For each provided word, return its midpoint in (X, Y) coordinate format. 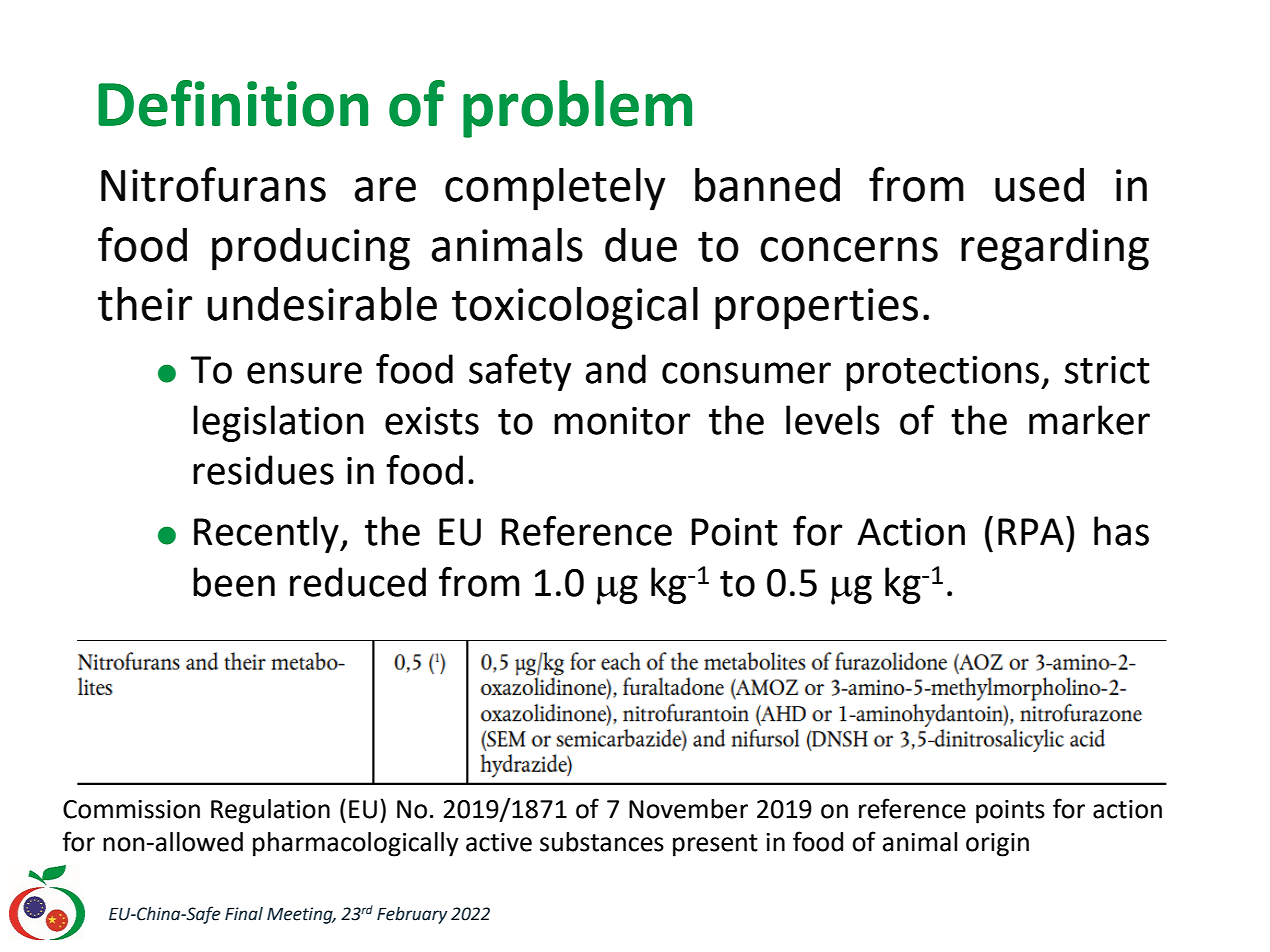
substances (602, 842)
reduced (358, 582)
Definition (233, 103)
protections (944, 373)
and (615, 369)
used (1039, 185)
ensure (304, 373)
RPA (1031, 531)
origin (997, 845)
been (234, 582)
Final (244, 914)
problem (577, 109)
